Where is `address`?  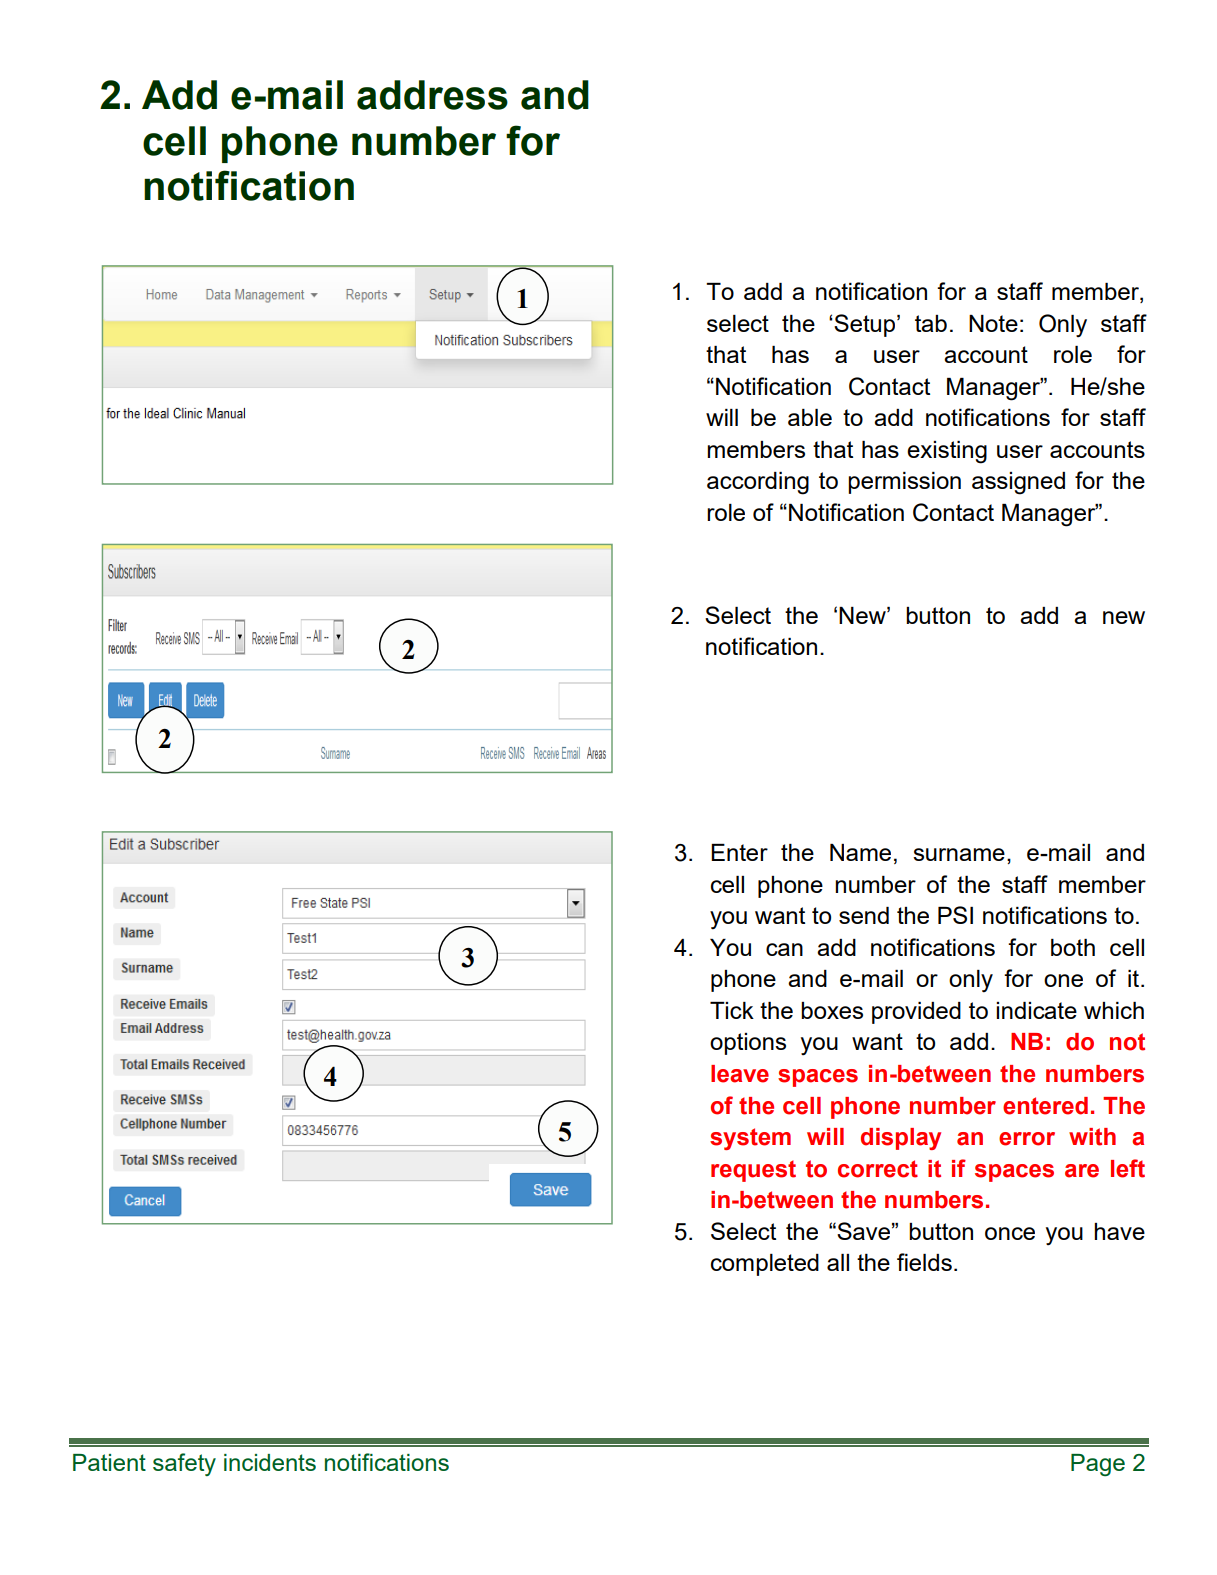 address is located at coordinates (432, 95).
